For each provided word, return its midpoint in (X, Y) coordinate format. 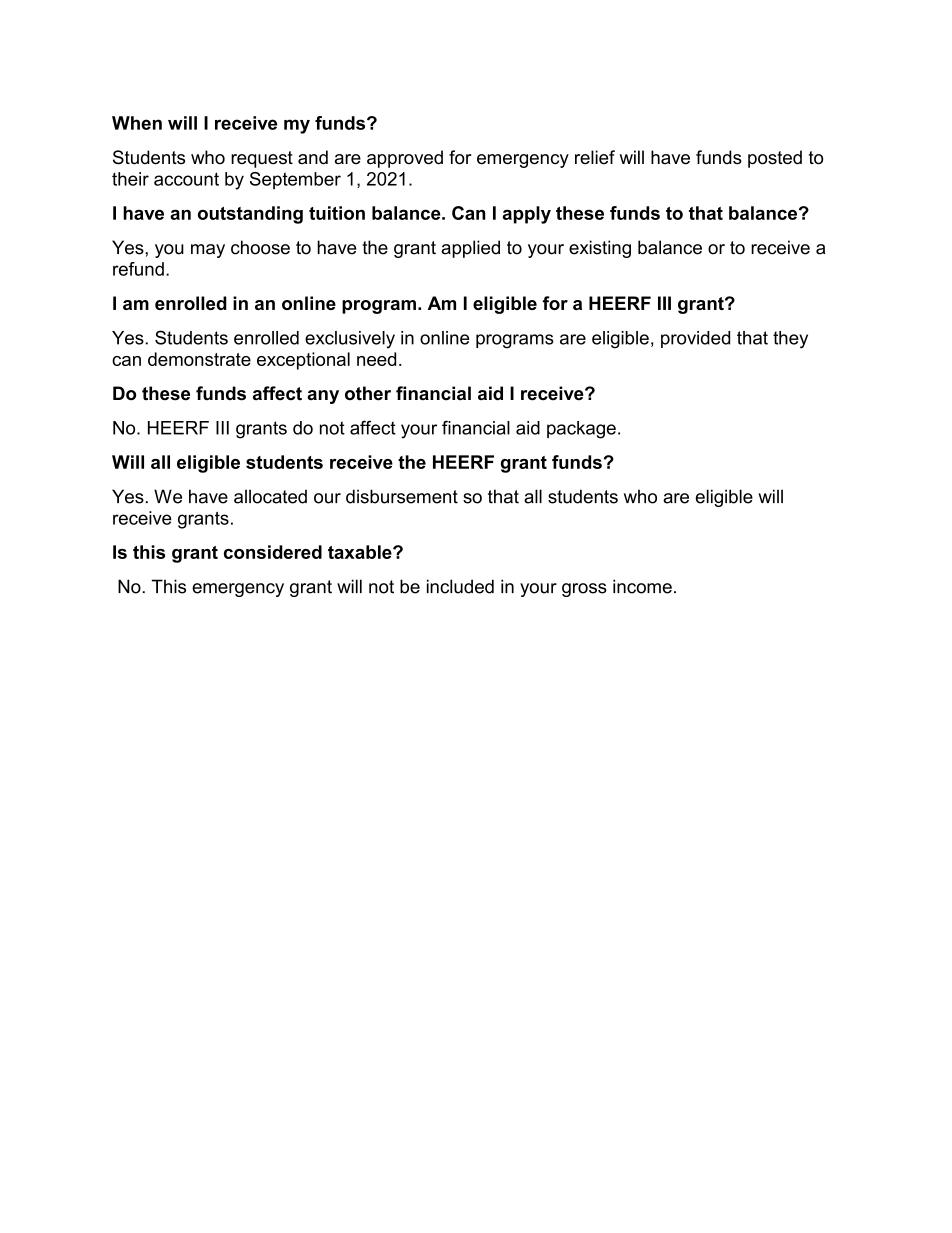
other (368, 393)
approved (405, 159)
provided (695, 339)
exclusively (350, 339)
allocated (270, 496)
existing (600, 249)
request (262, 159)
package (581, 430)
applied (470, 249)
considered (273, 552)
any (323, 397)
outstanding (250, 215)
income (642, 586)
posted (775, 159)
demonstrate (199, 359)
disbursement (402, 496)
